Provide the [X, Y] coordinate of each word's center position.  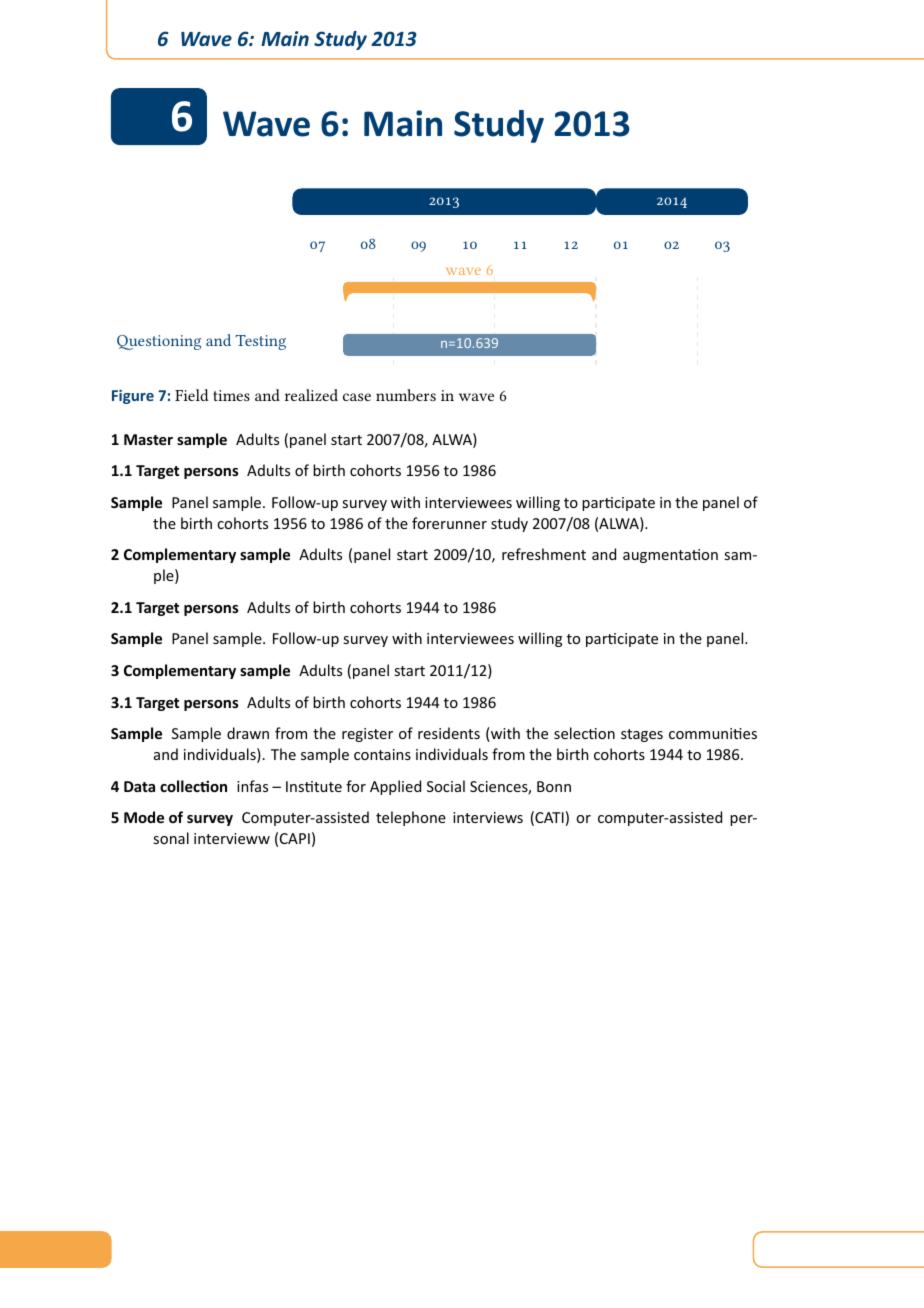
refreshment [544, 554]
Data [139, 786]
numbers [406, 395]
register [367, 735]
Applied [395, 787]
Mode [144, 817]
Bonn [554, 786]
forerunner [449, 523]
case [357, 397]
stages [642, 735]
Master [148, 439]
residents [449, 733]
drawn [248, 733]
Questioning [159, 342]
